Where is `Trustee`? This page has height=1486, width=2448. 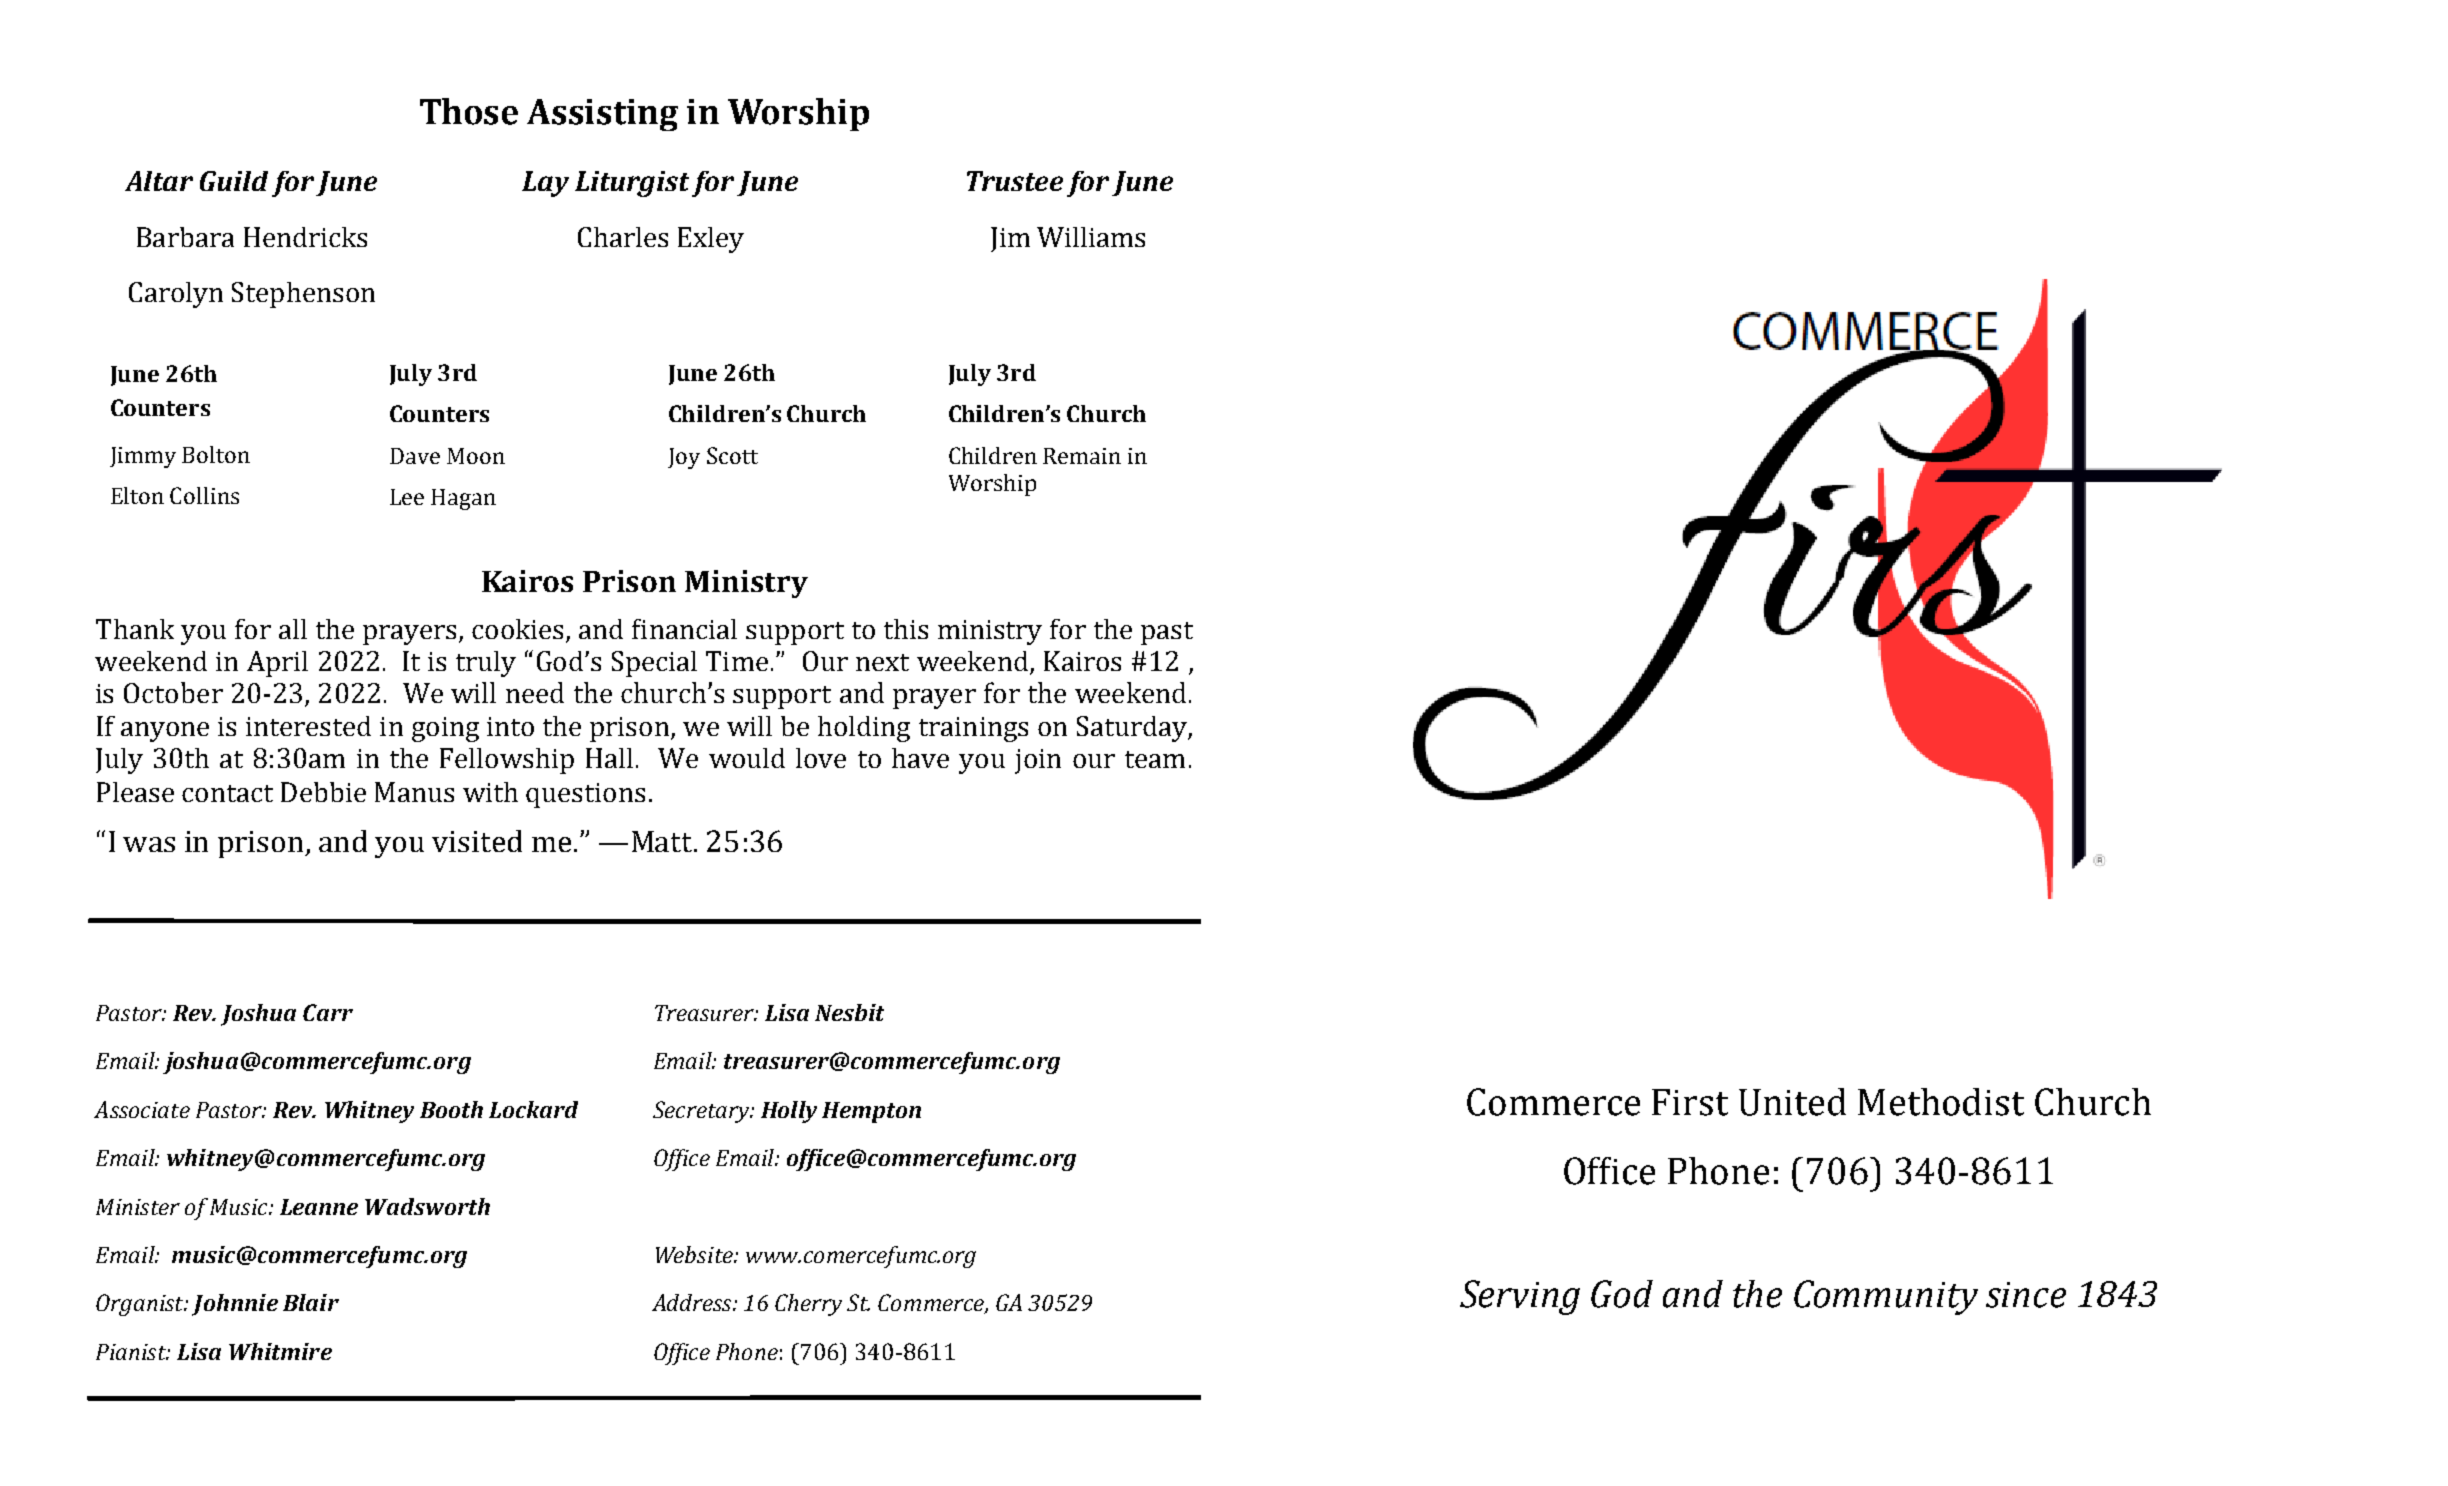 Trustee is located at coordinates (1015, 181).
